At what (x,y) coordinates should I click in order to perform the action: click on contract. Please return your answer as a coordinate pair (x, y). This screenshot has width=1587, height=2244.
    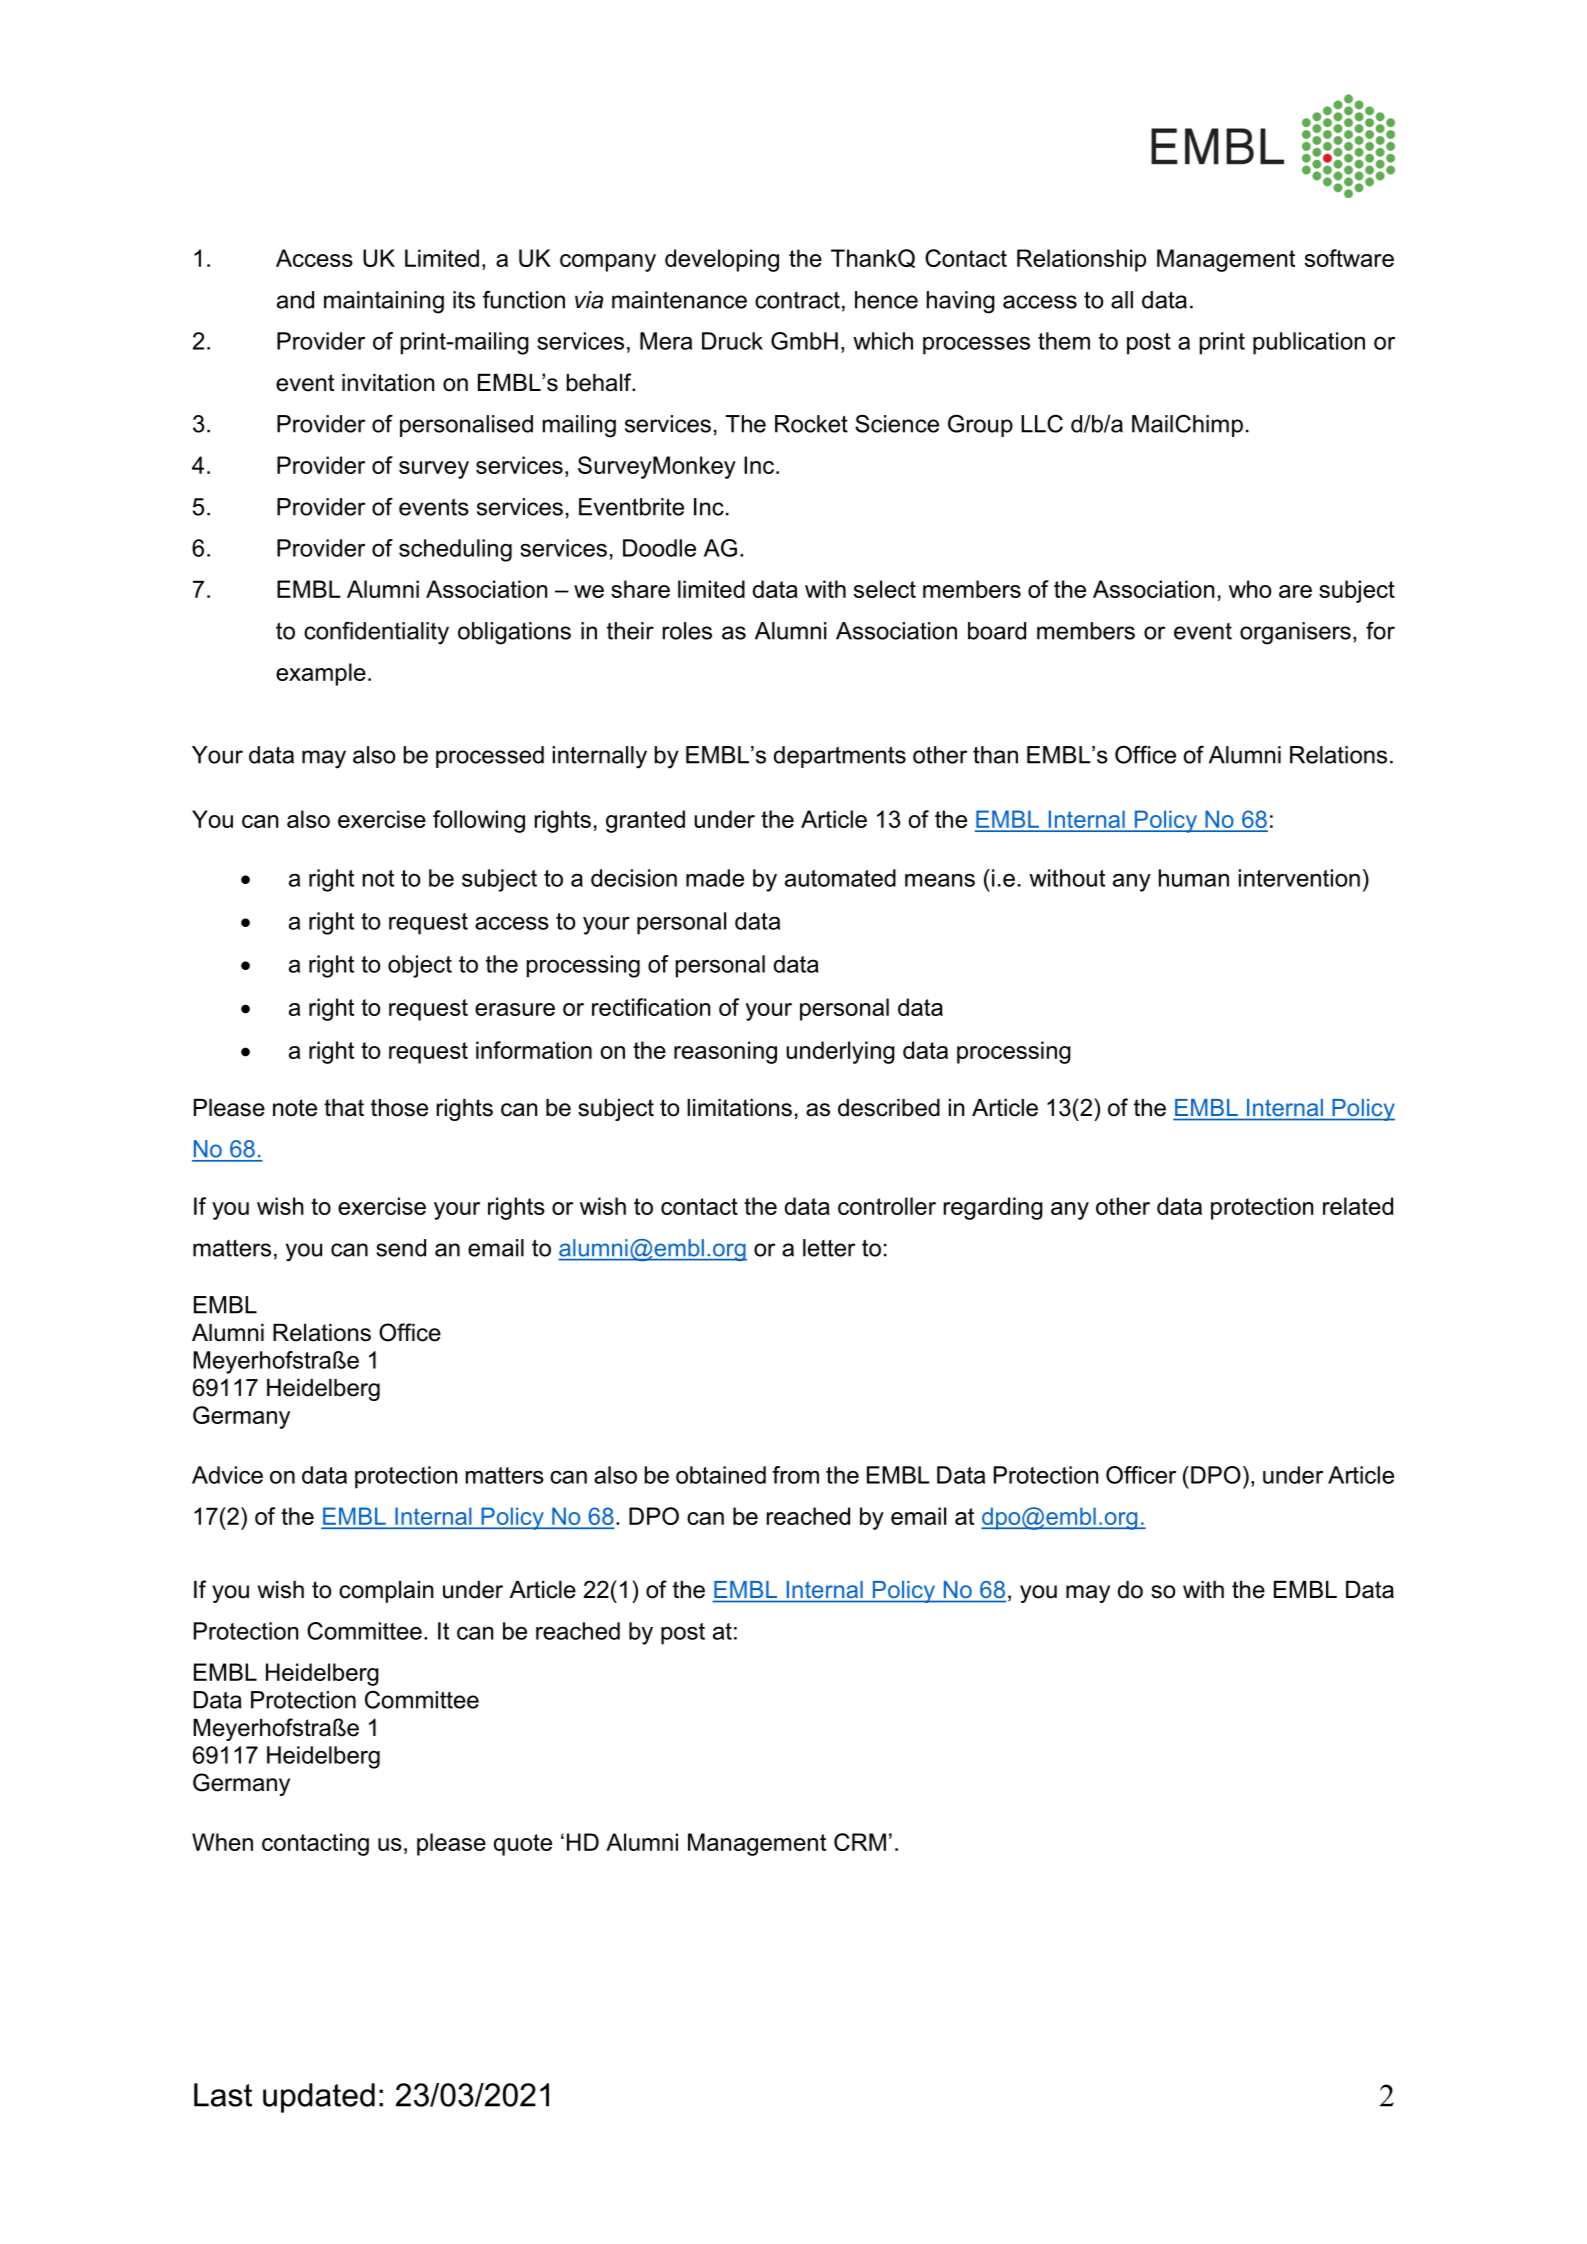
    Looking at the image, I should click on (797, 300).
